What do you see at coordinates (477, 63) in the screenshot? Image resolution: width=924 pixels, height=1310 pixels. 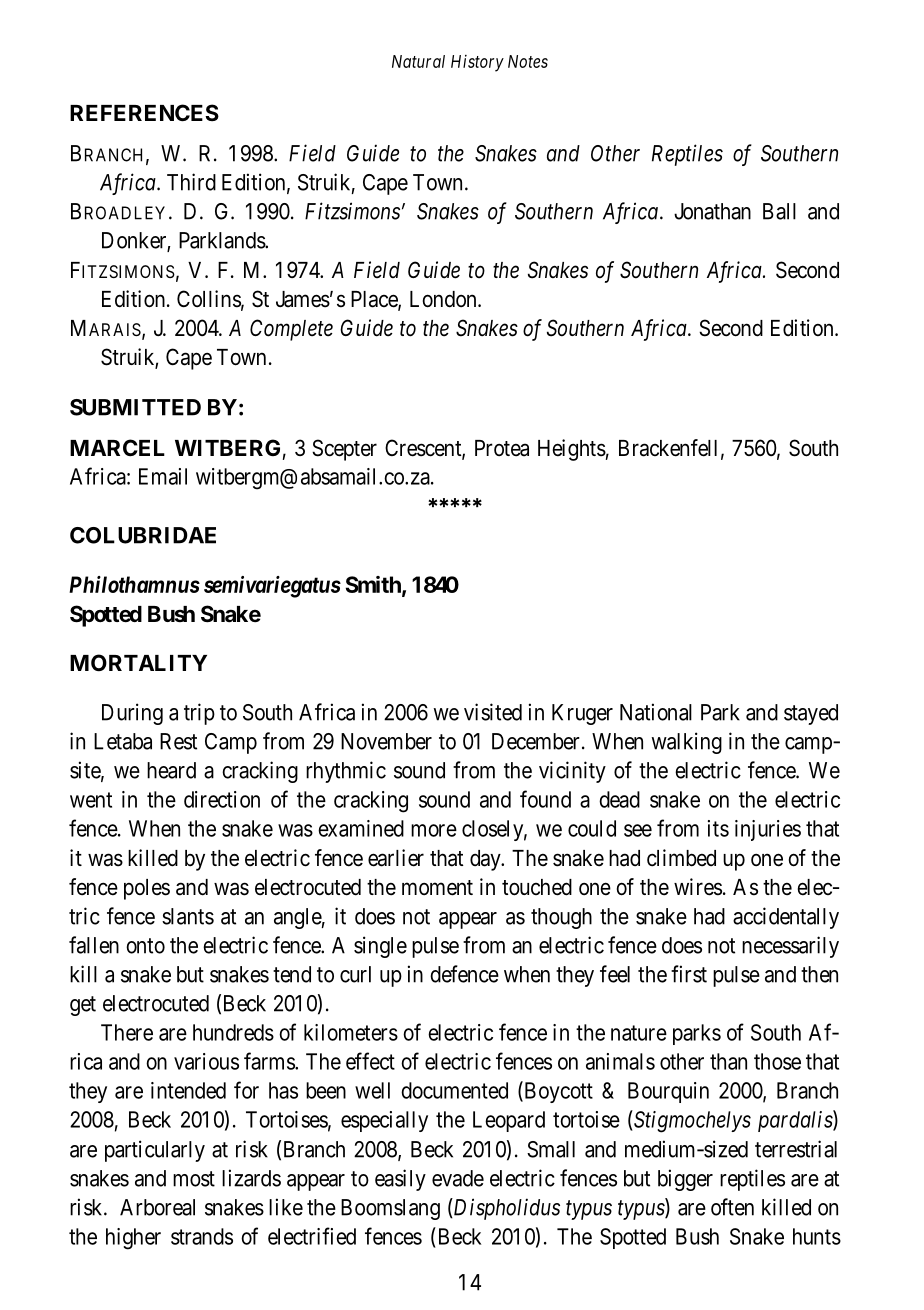 I see `History` at bounding box center [477, 63].
